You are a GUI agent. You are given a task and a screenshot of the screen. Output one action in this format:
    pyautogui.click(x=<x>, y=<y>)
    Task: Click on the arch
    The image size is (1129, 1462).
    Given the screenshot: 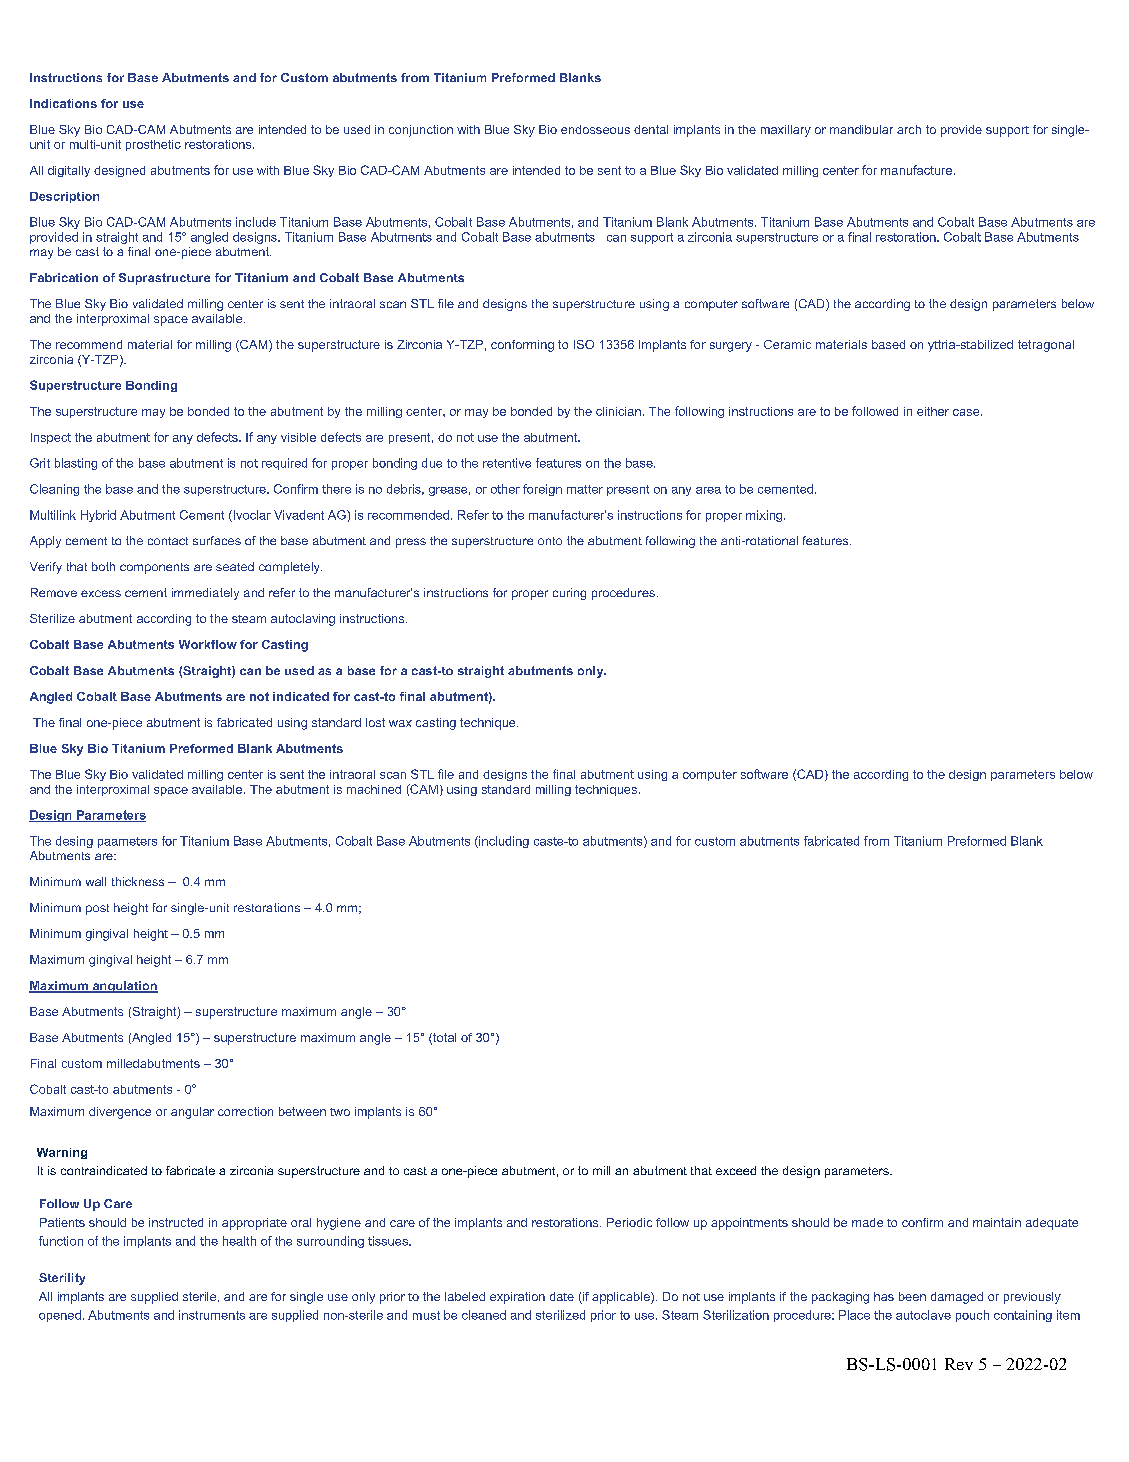 What is the action you would take?
    pyautogui.click(x=909, y=129)
